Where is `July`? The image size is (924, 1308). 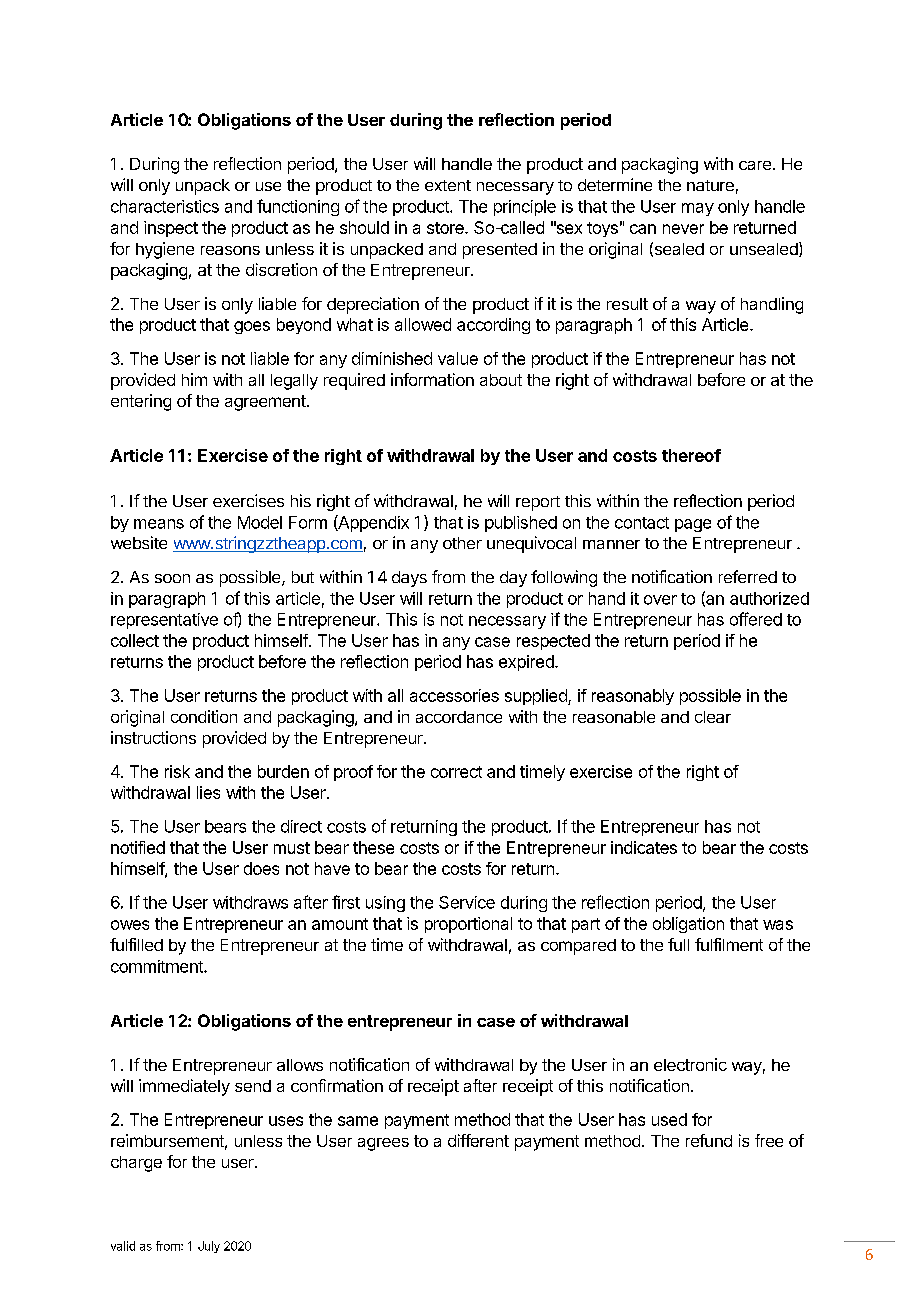
July is located at coordinates (209, 1247).
